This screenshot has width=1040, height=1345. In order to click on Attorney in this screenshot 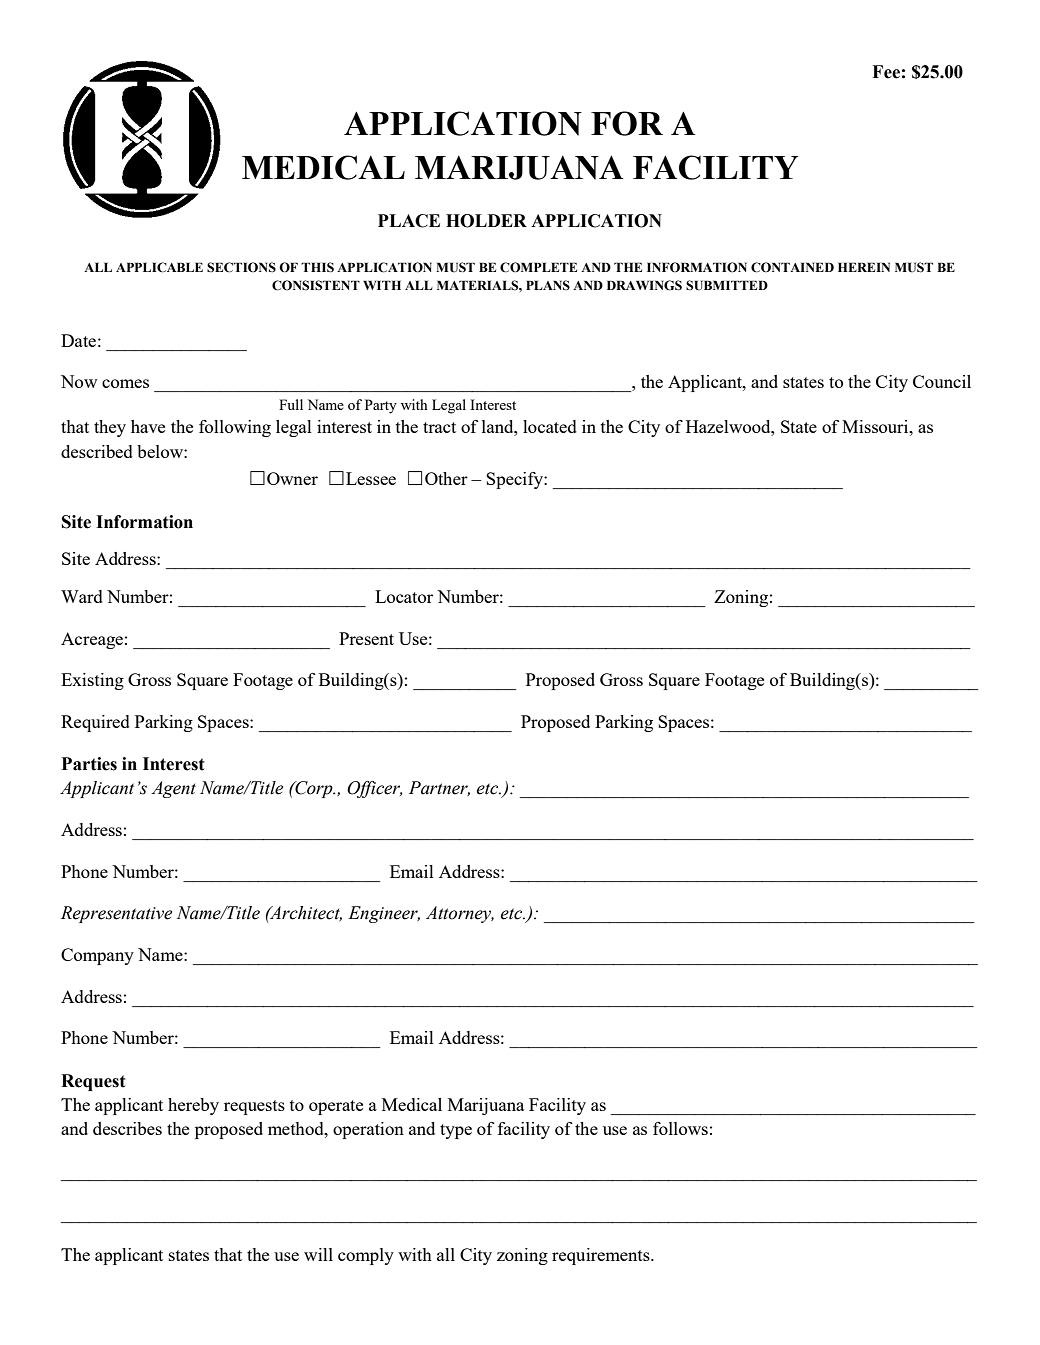, I will do `click(460, 914)`.
